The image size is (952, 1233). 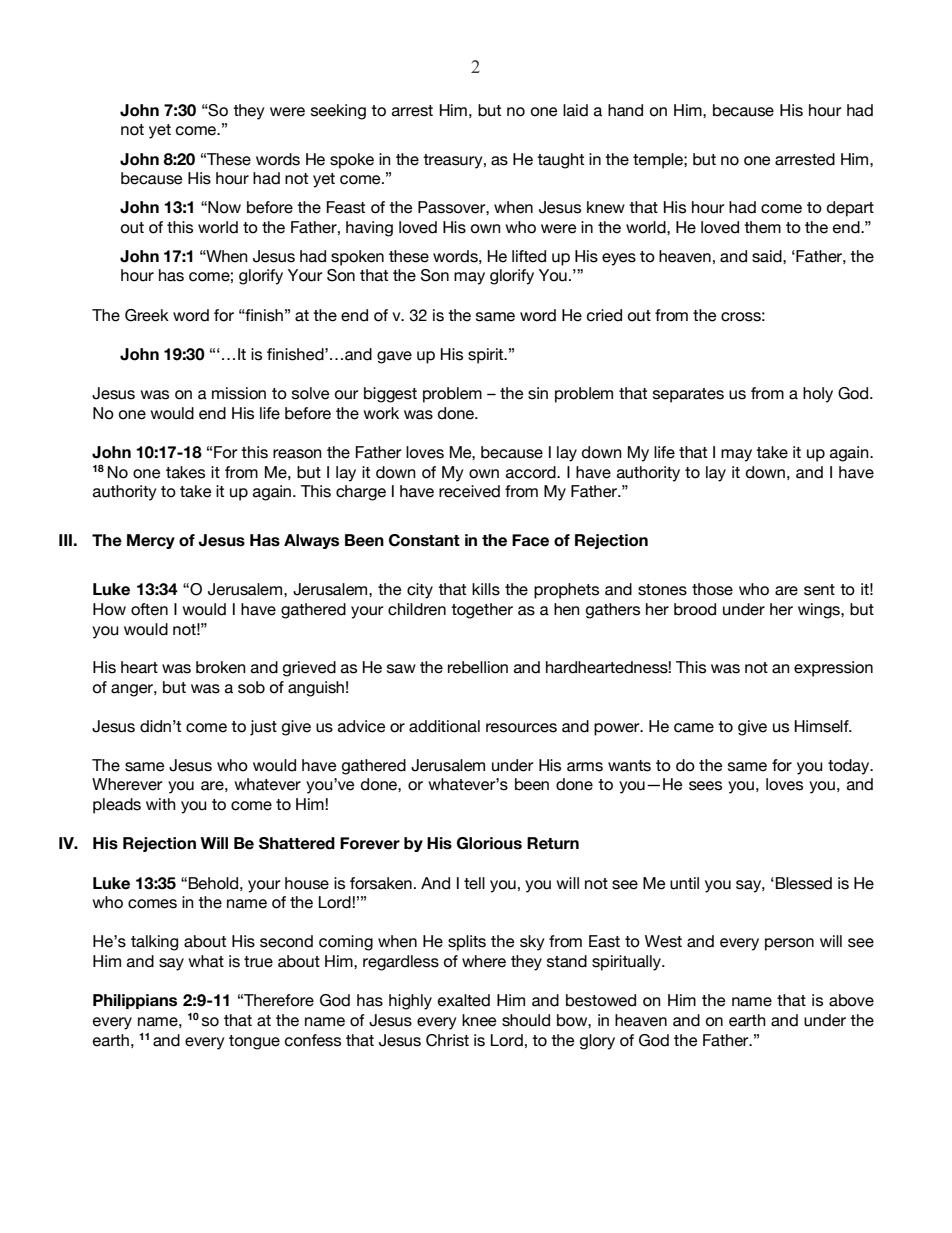 What do you see at coordinates (712, 589) in the screenshot?
I see `those` at bounding box center [712, 589].
